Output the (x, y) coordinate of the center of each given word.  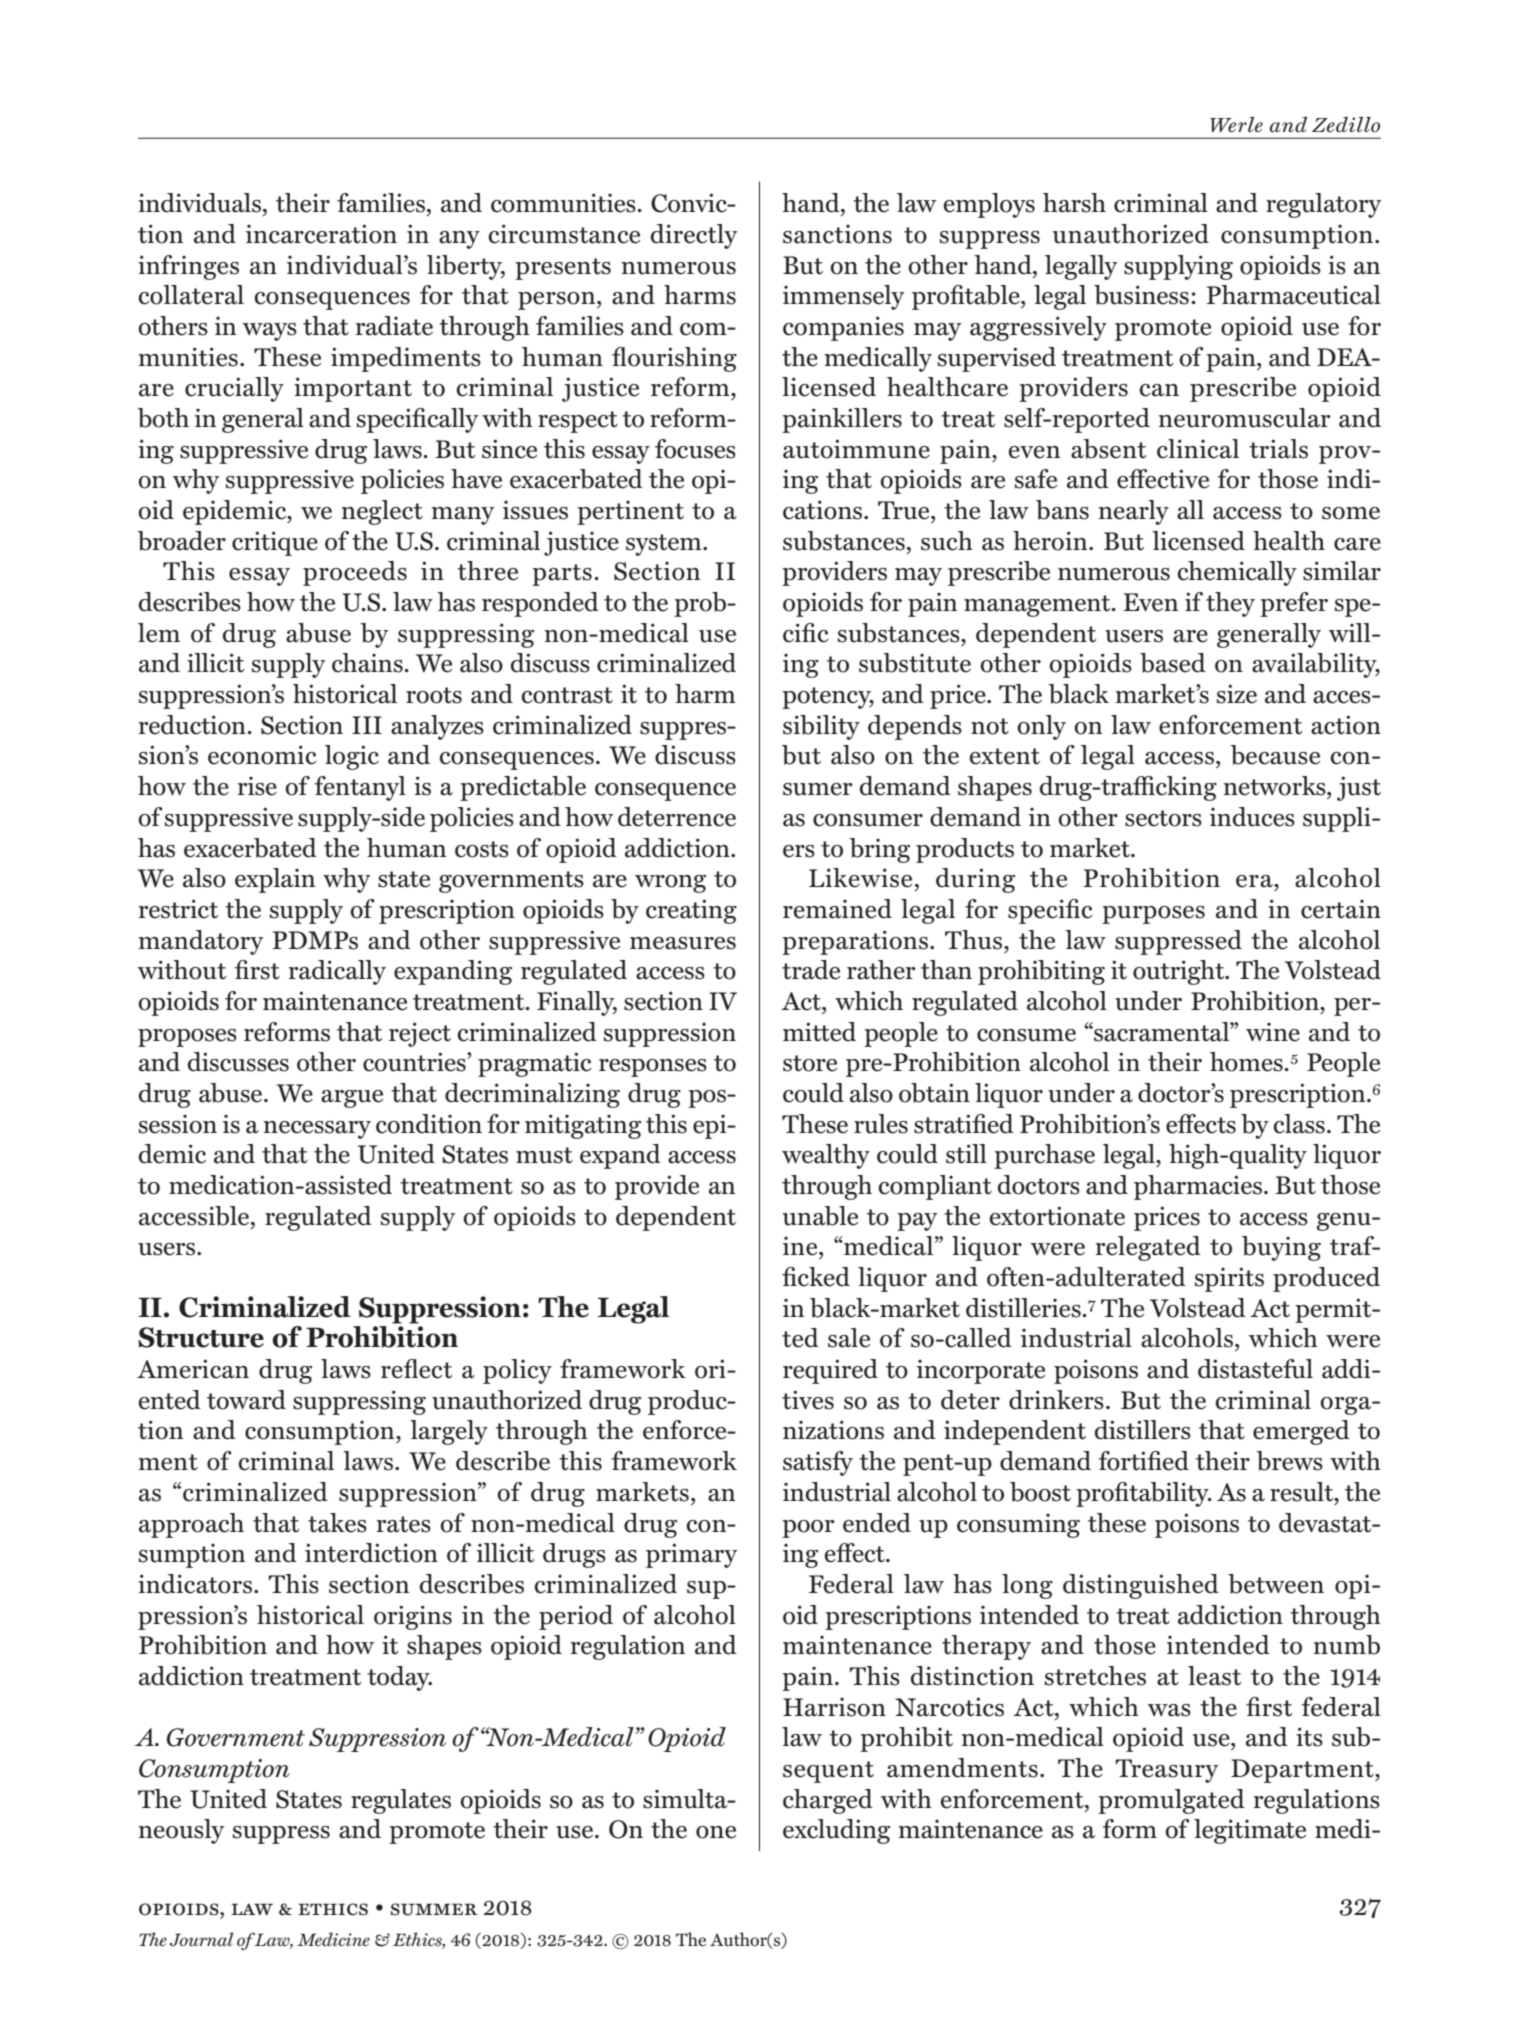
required (830, 1371)
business (1141, 295)
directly (694, 236)
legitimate (1250, 1831)
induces (1252, 817)
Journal (201, 1939)
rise (257, 786)
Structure (201, 1337)
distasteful (1255, 1369)
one (716, 1832)
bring (879, 850)
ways (270, 332)
